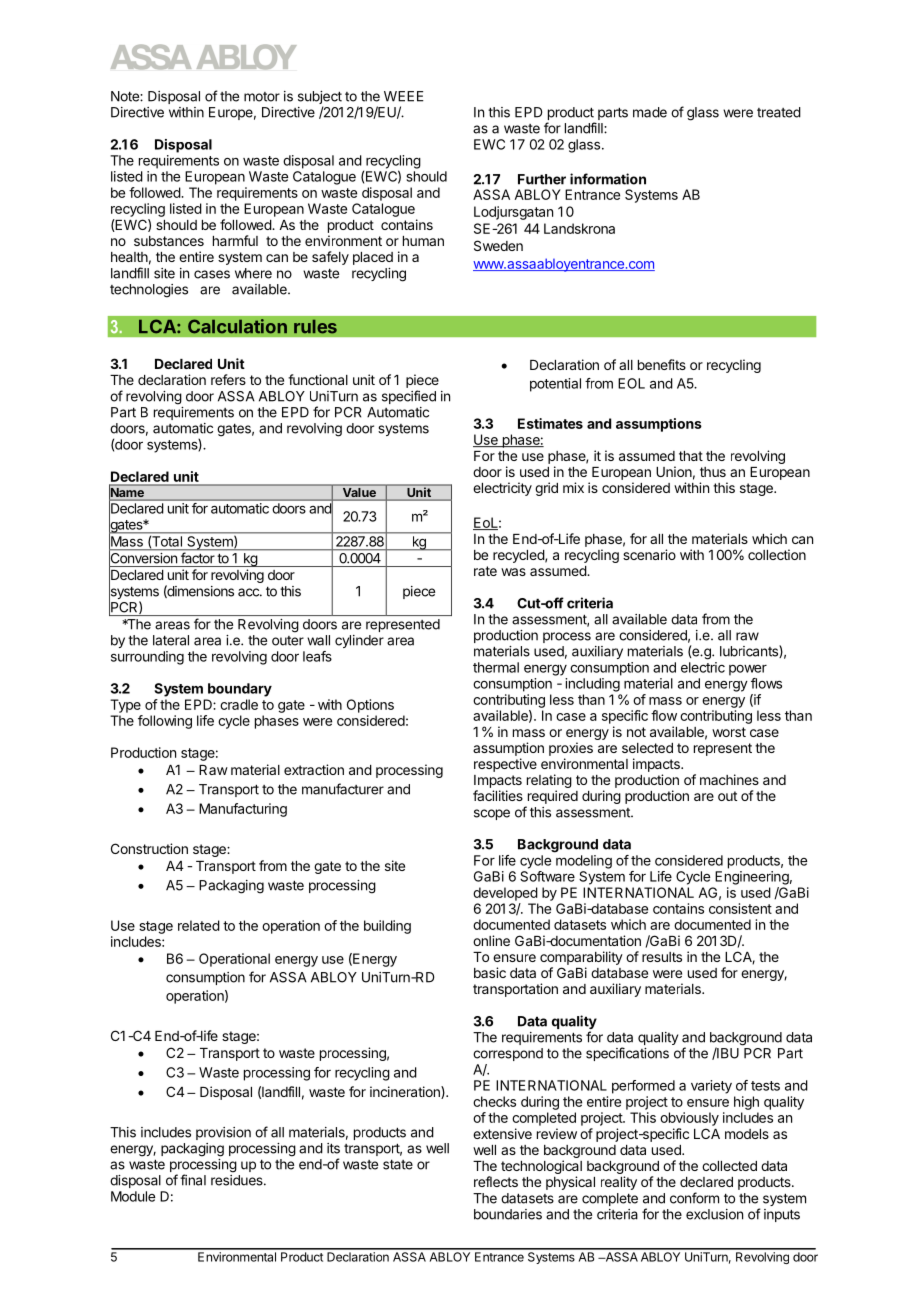 This page has height=1308, width=924. What do you see at coordinates (748, 670) in the page?
I see `power` at bounding box center [748, 670].
